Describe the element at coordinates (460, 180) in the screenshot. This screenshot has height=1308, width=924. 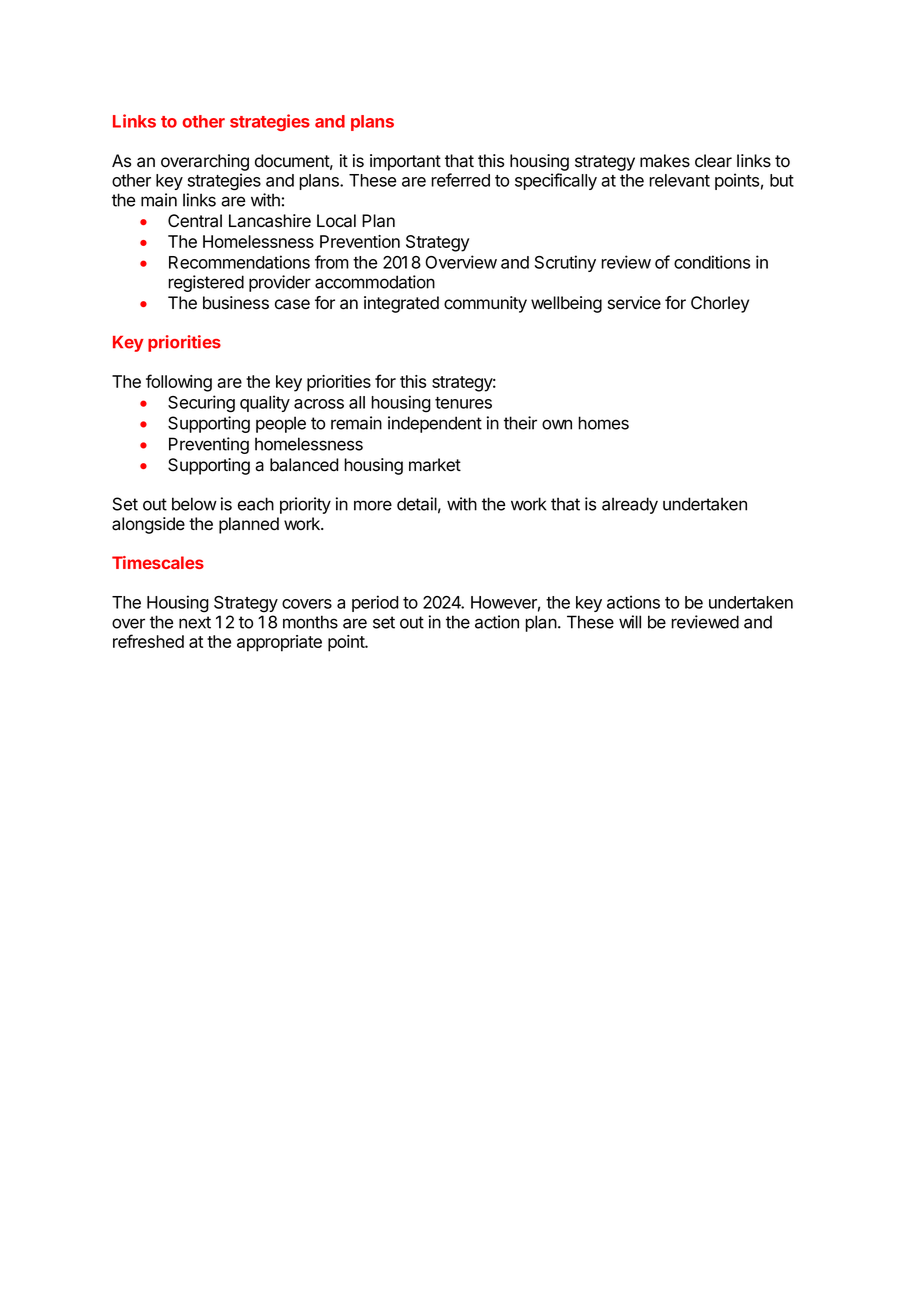
I see `referred` at that location.
